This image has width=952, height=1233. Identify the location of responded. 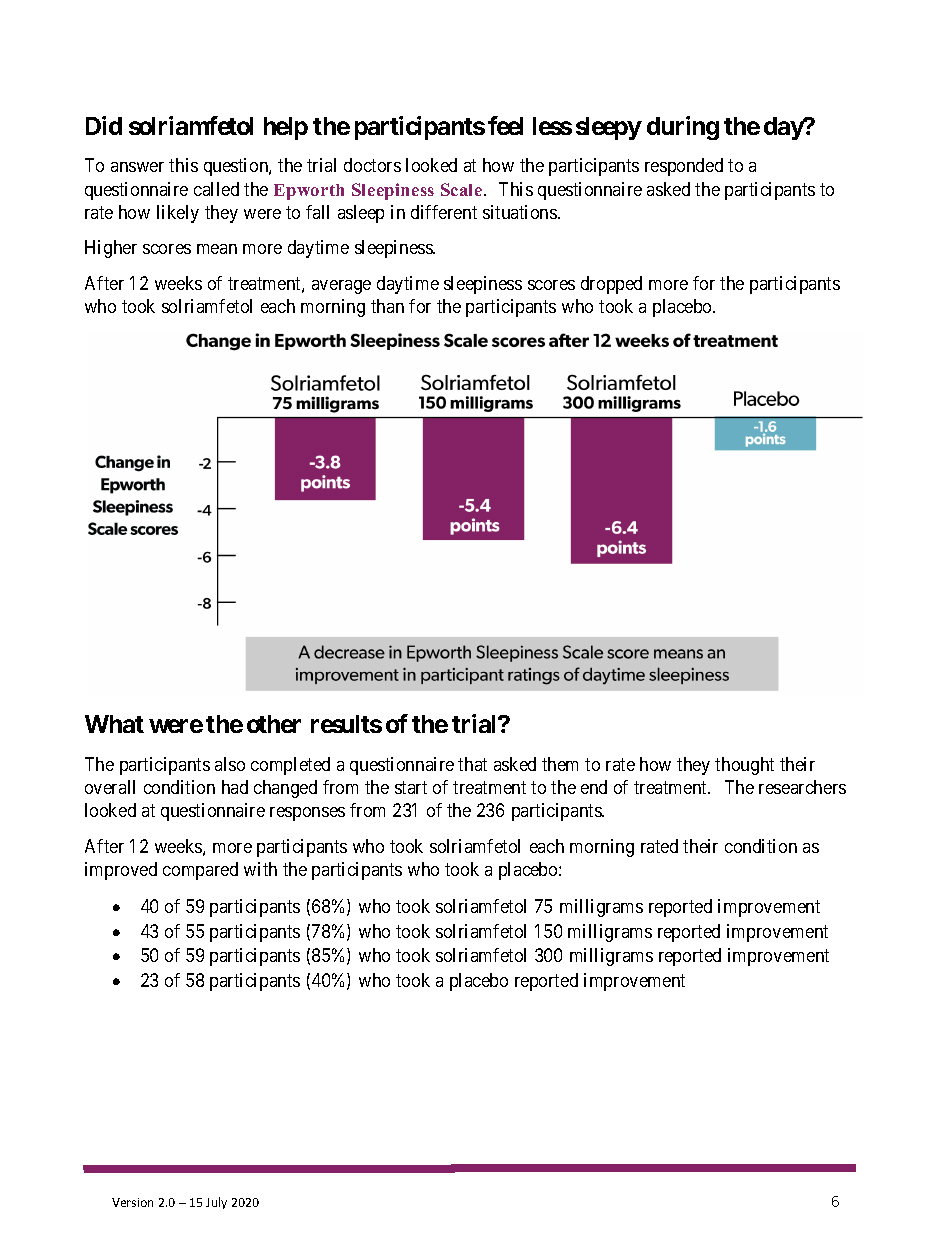
(684, 167).
